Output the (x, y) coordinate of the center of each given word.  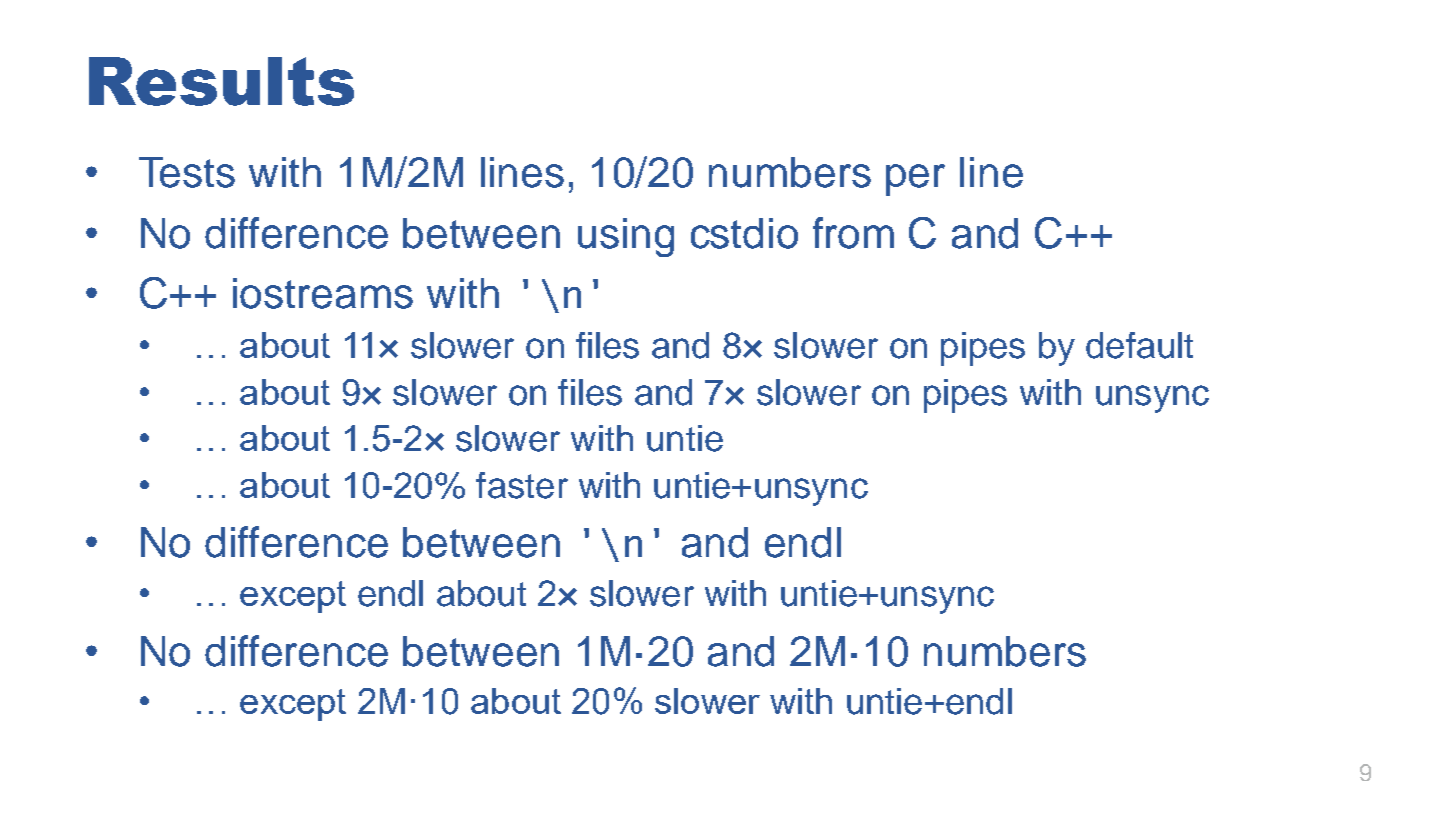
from (853, 233)
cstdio (744, 233)
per (915, 180)
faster (522, 485)
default (1139, 345)
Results (221, 81)
